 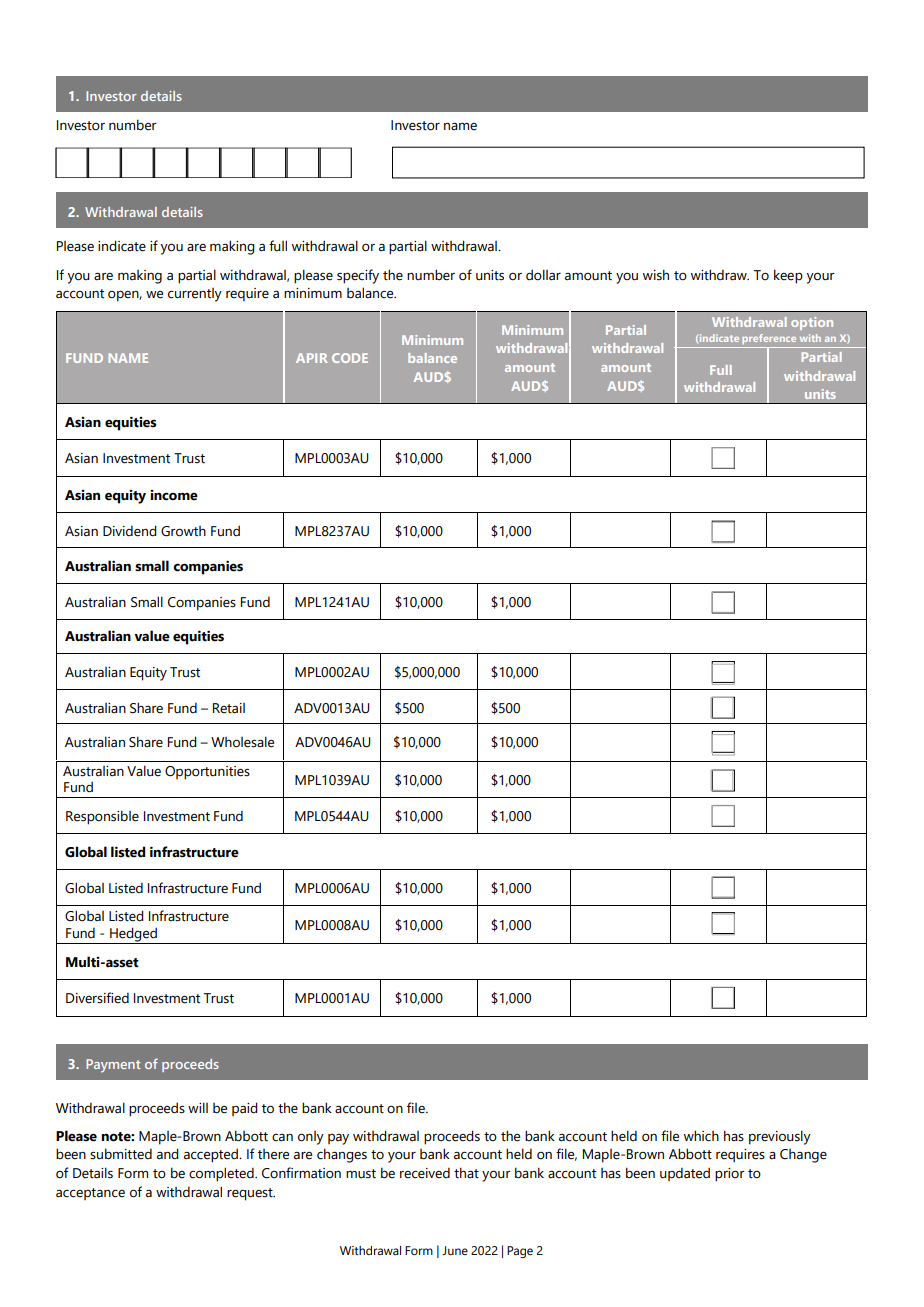 I want to click on completed, so click(x=222, y=1174).
